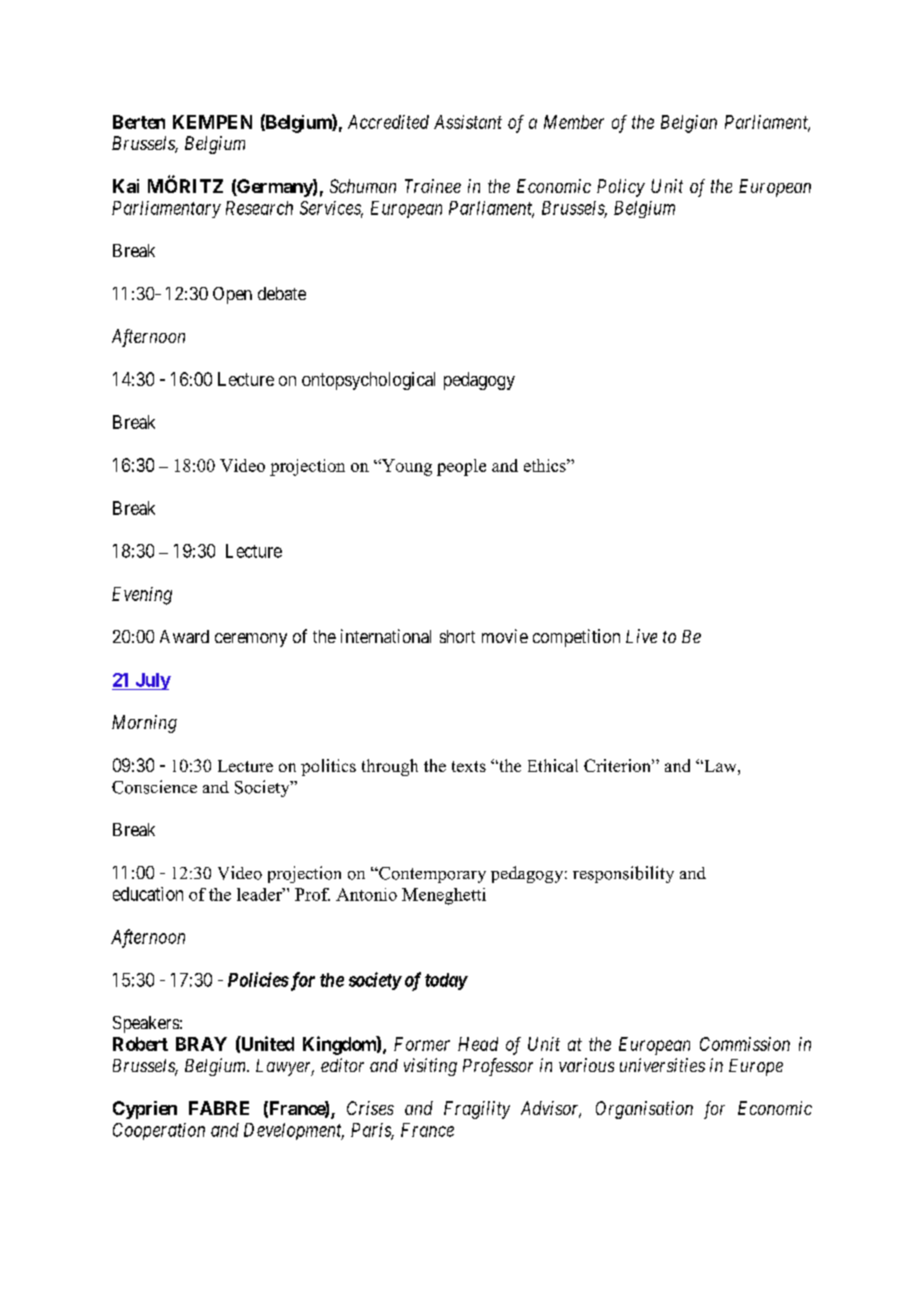 This page has height=1308, width=924. What do you see at coordinates (219, 1108) in the page?
I see `FABRE` at bounding box center [219, 1108].
